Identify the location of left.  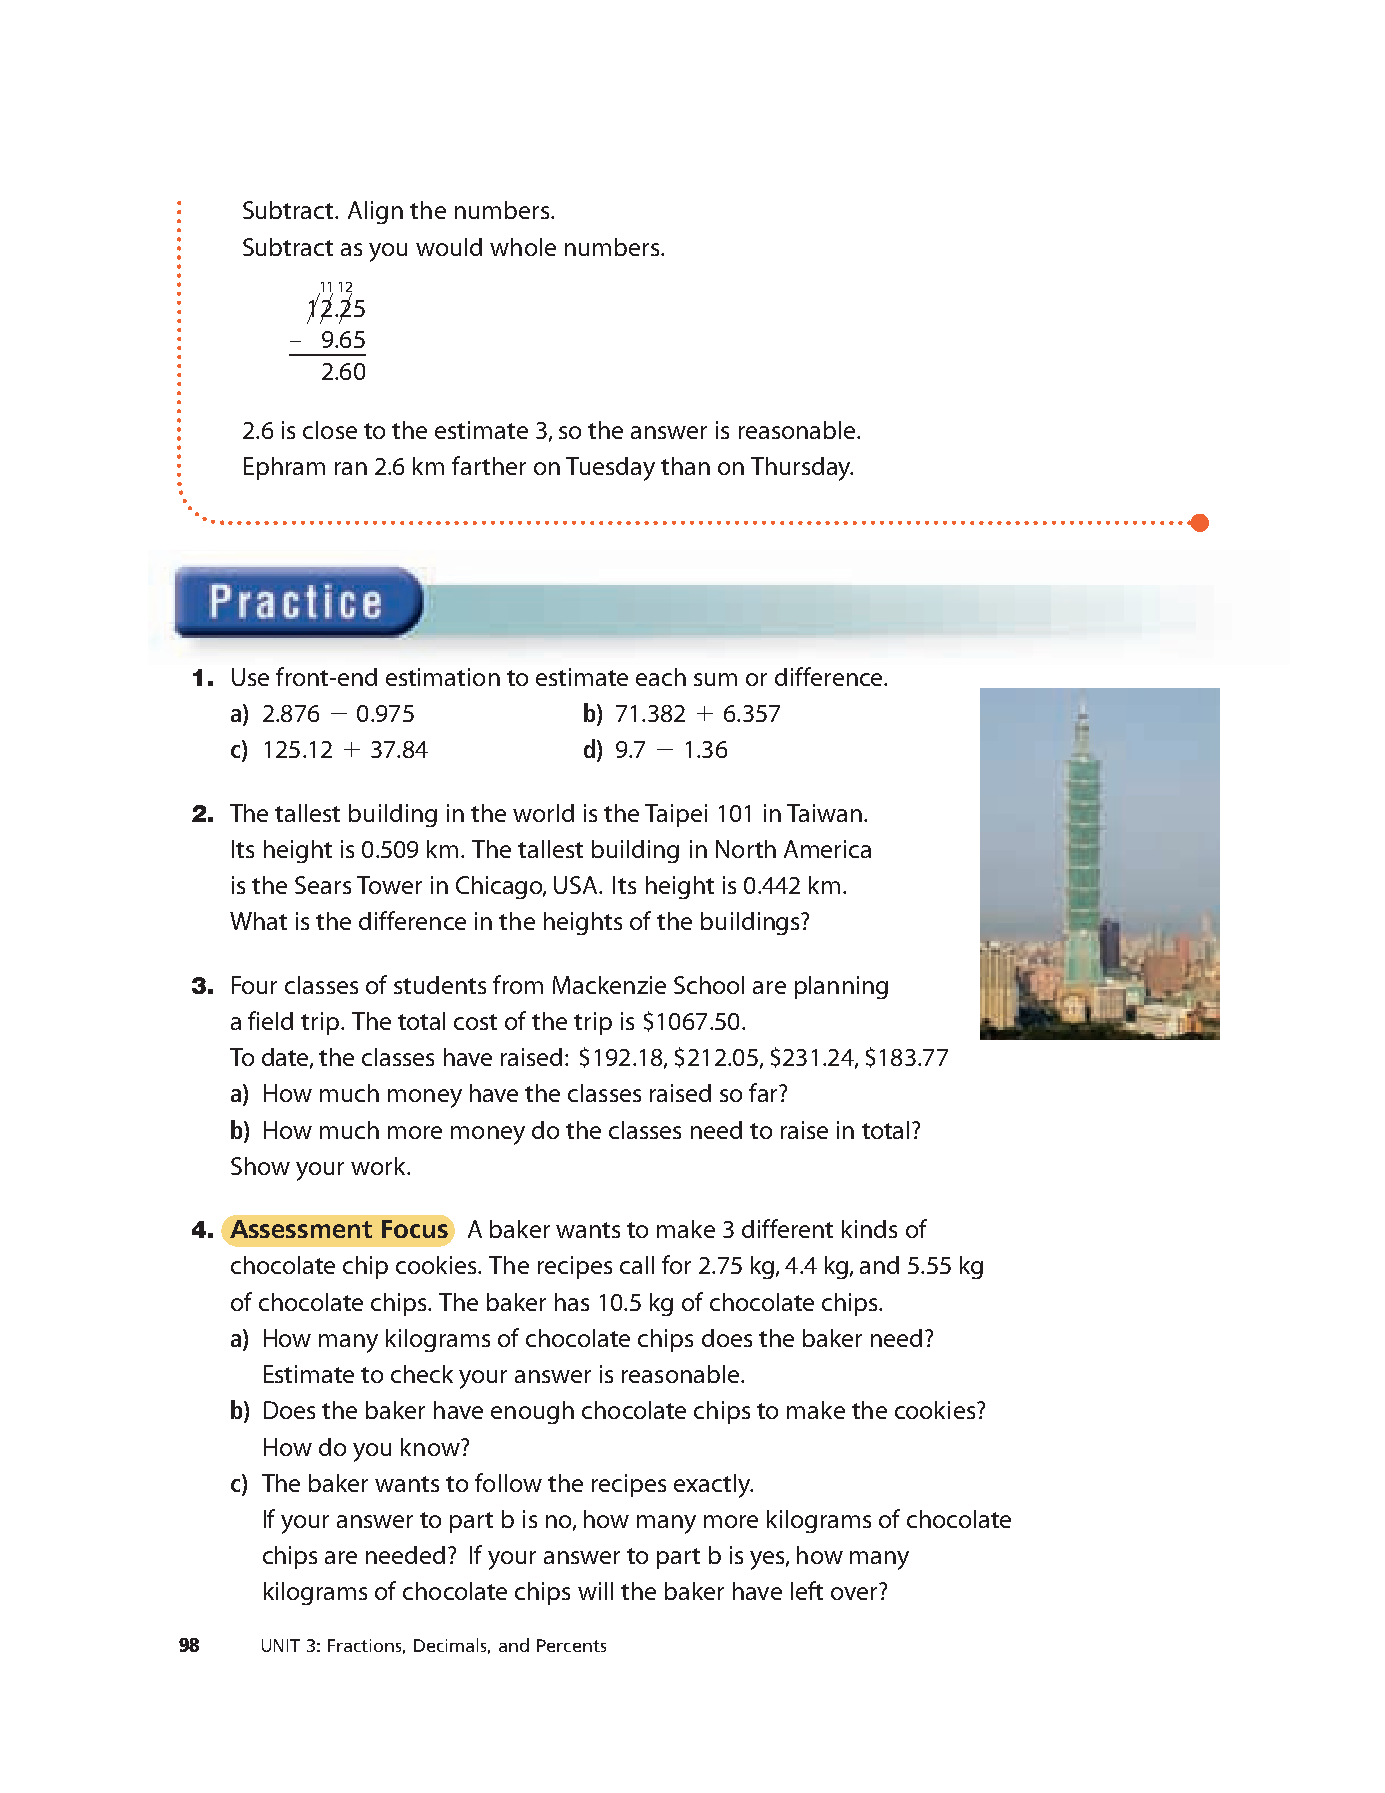
(807, 1590).
